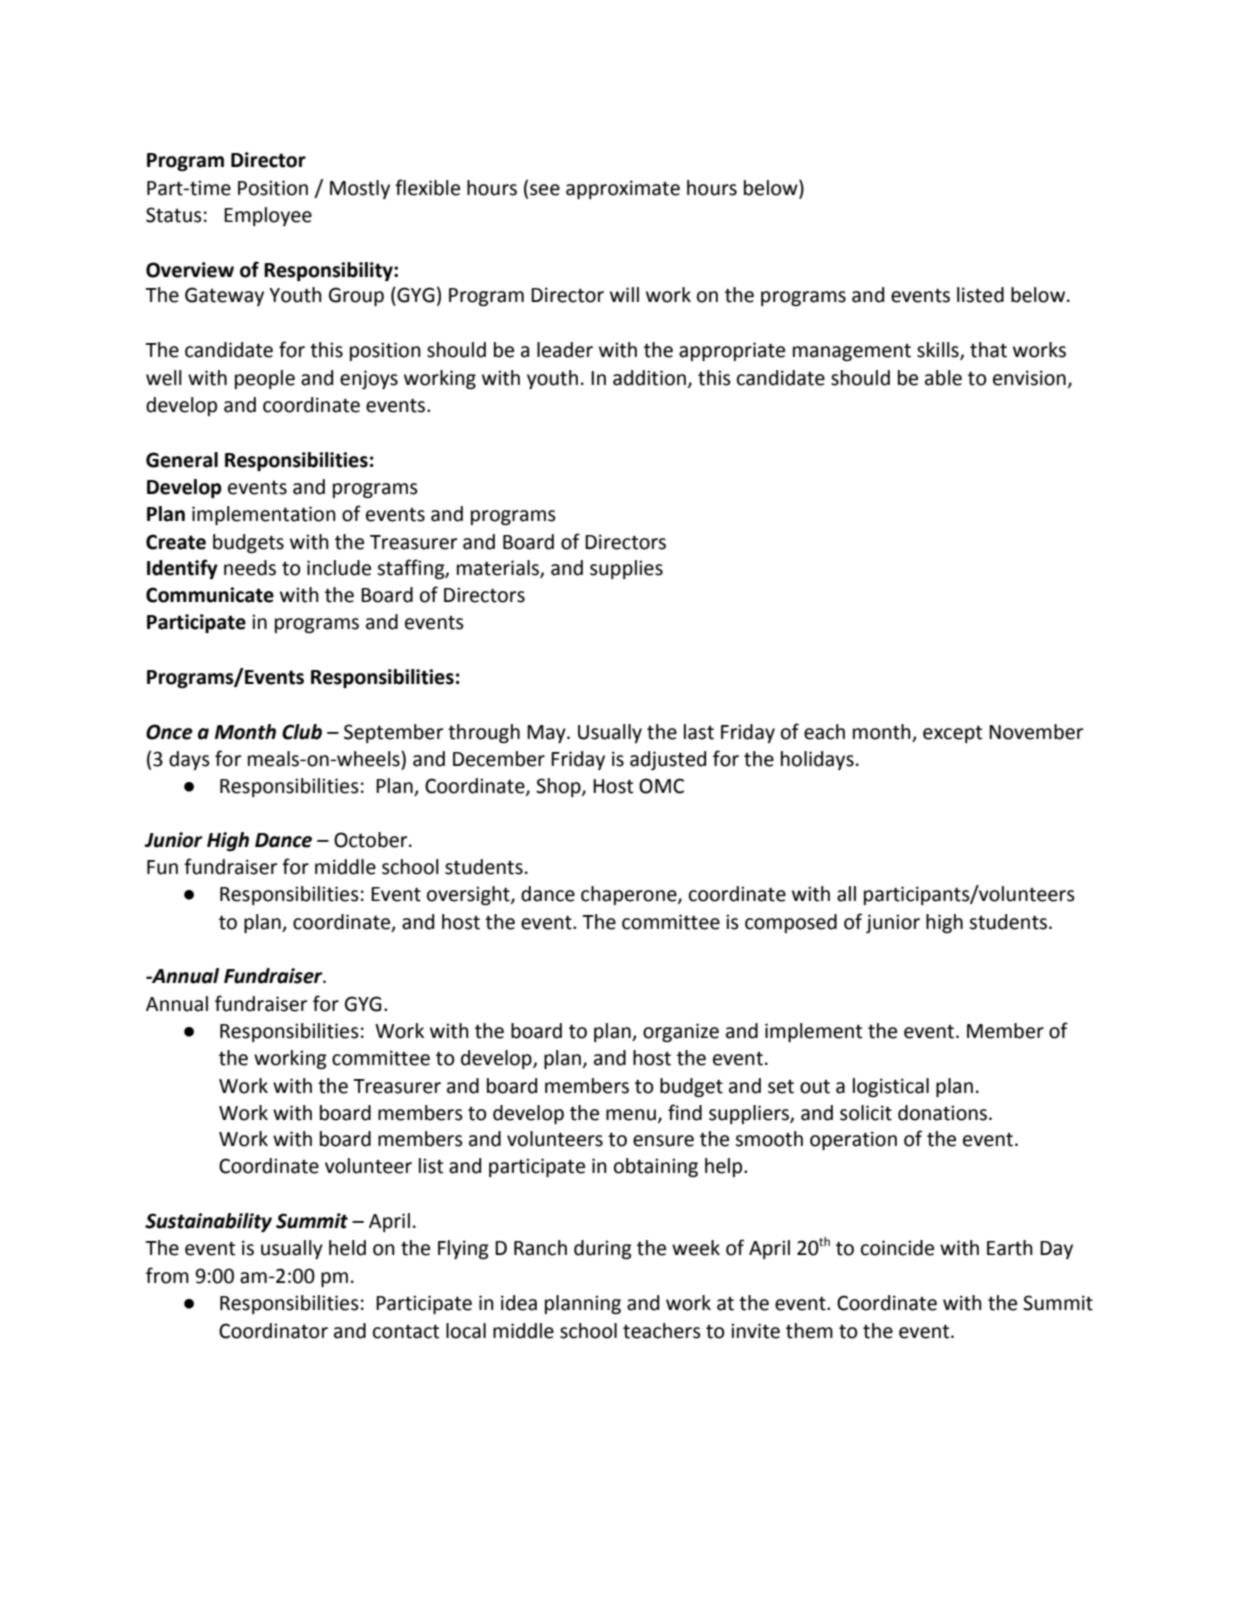 The height and width of the image is (1605, 1240). I want to click on except, so click(952, 734).
